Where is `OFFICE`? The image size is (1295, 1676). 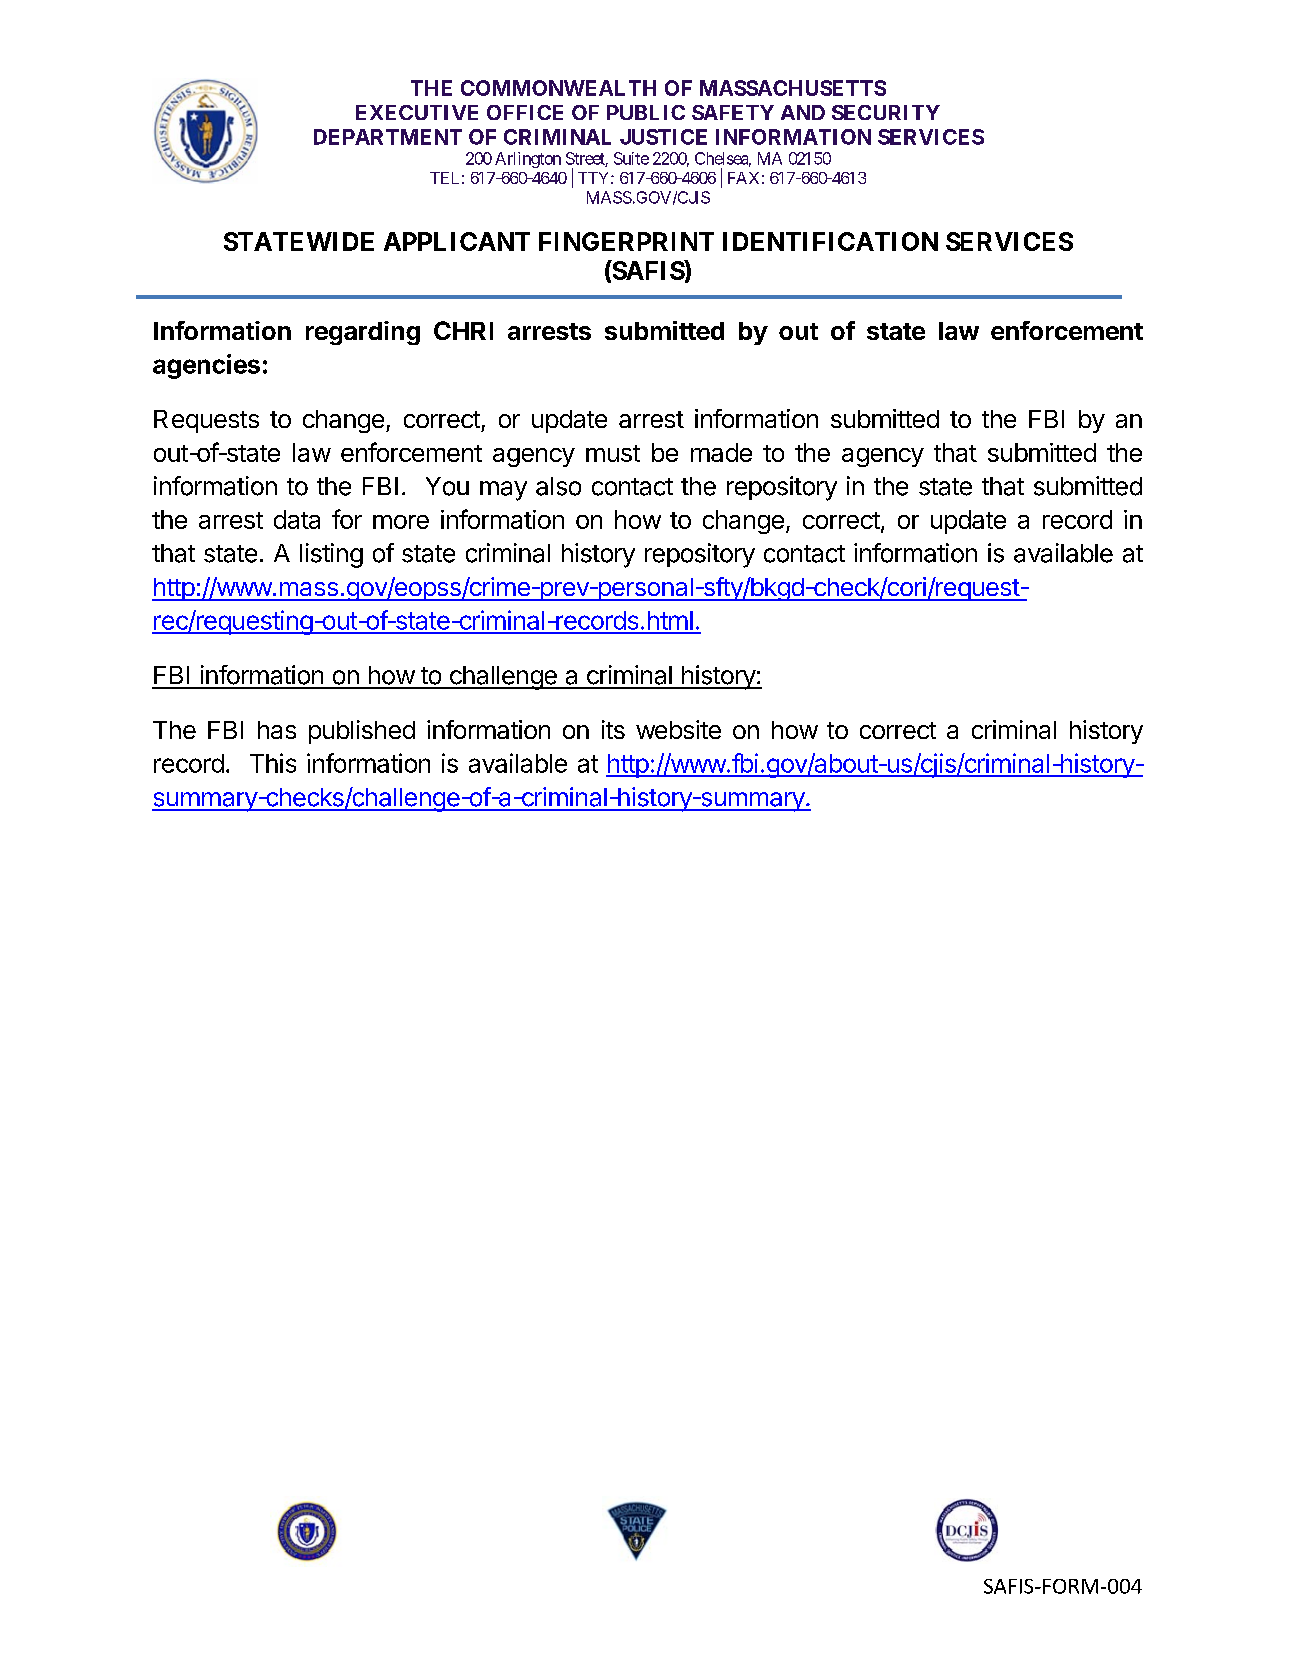 OFFICE is located at coordinates (525, 112).
